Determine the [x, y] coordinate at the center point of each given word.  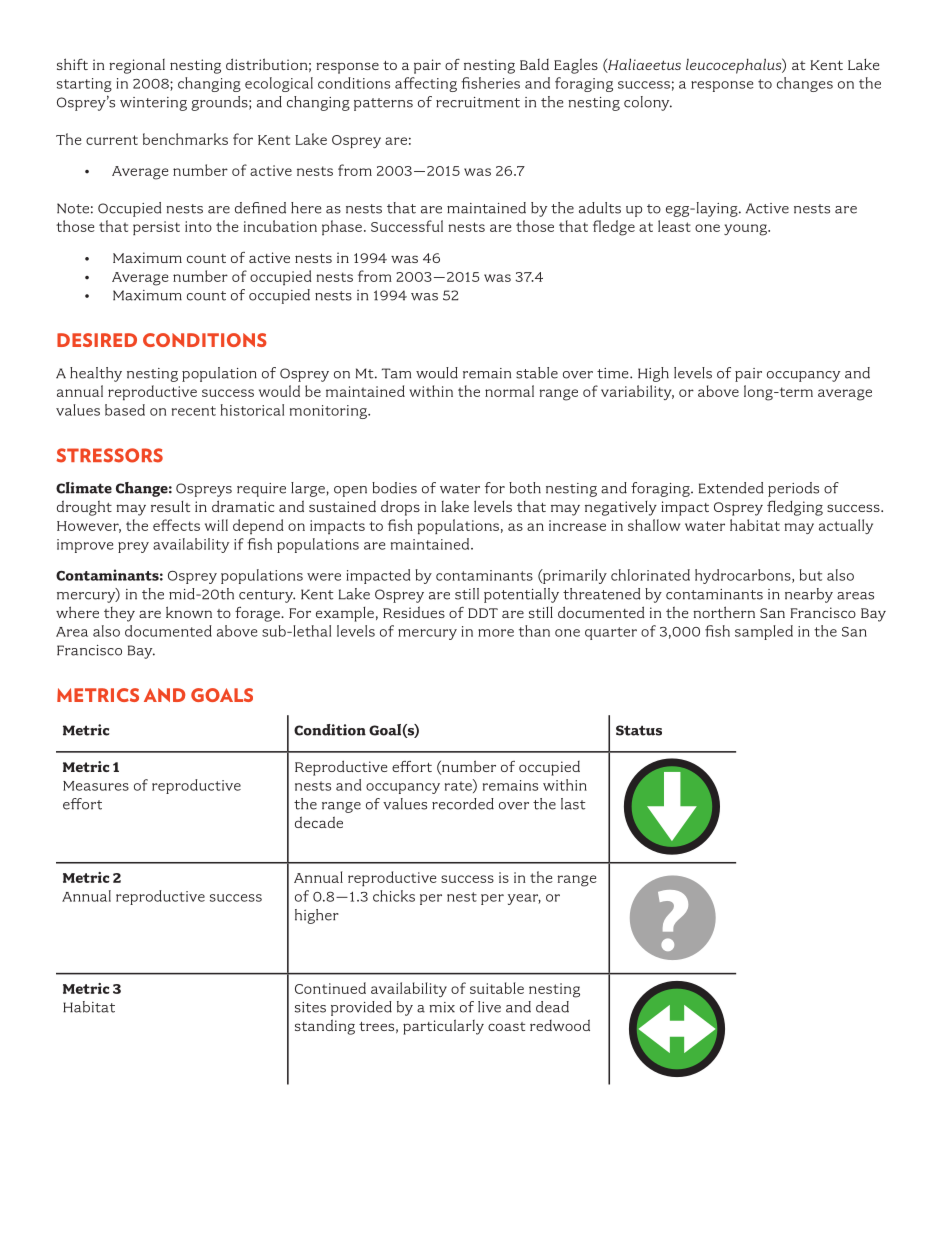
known [189, 612]
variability [637, 392]
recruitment [478, 102]
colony [648, 103]
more [496, 633]
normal [509, 391]
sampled [764, 632]
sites [310, 1007]
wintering [153, 104]
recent [194, 411]
